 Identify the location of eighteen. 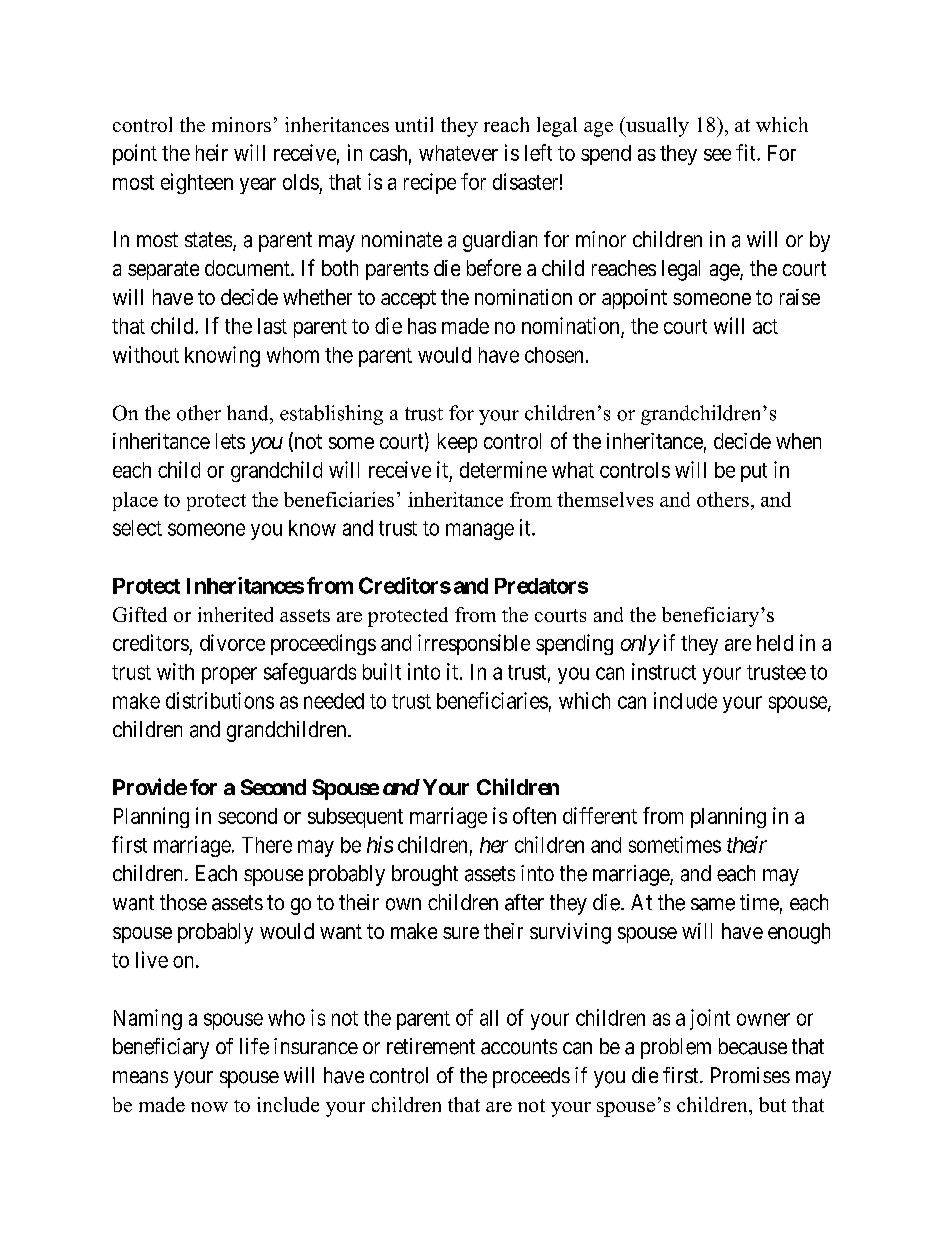
(197, 183).
